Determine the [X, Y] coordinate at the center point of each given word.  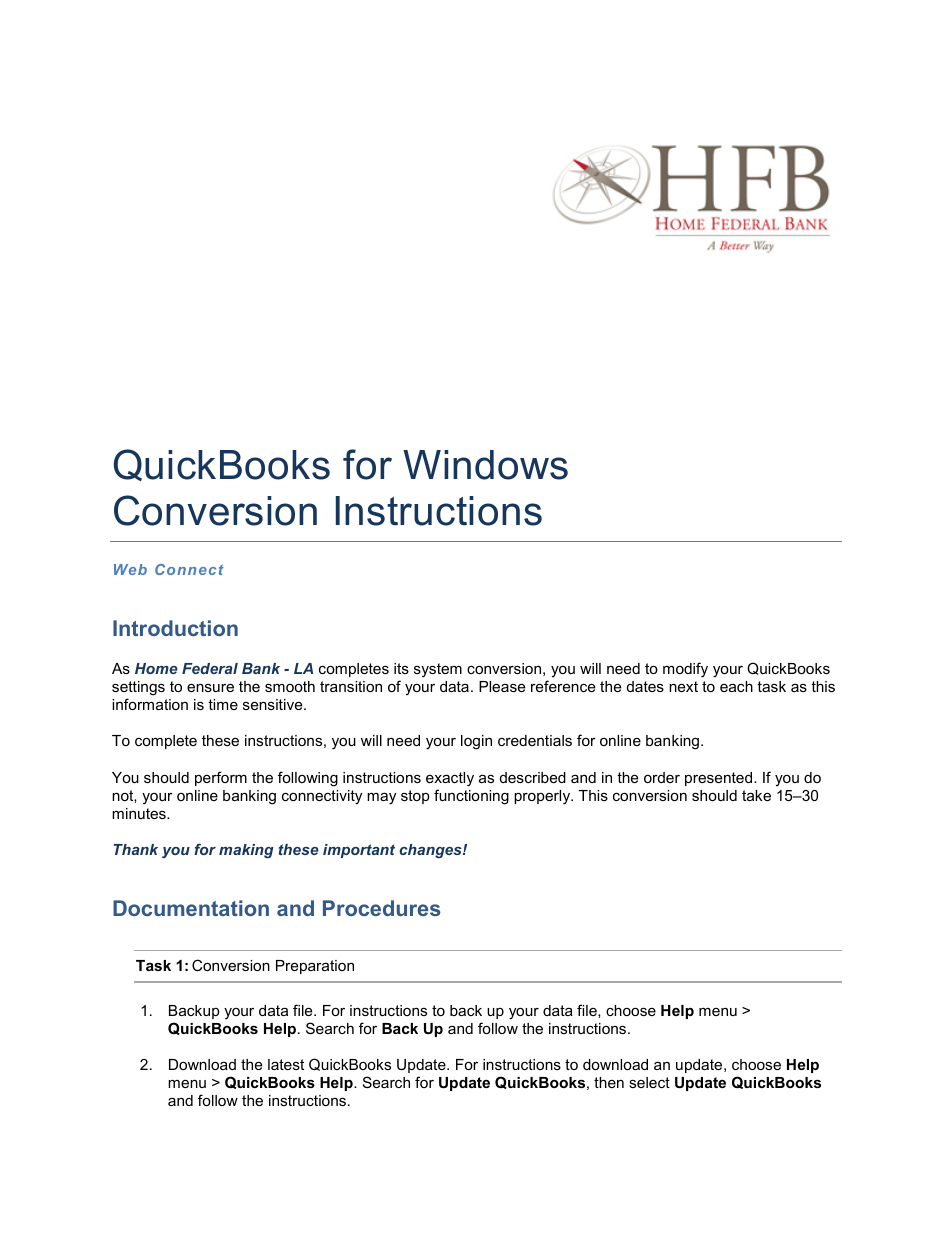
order [662, 777]
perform [221, 778]
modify [685, 670]
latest [286, 1064]
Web [130, 569]
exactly [450, 779]
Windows [485, 465]
